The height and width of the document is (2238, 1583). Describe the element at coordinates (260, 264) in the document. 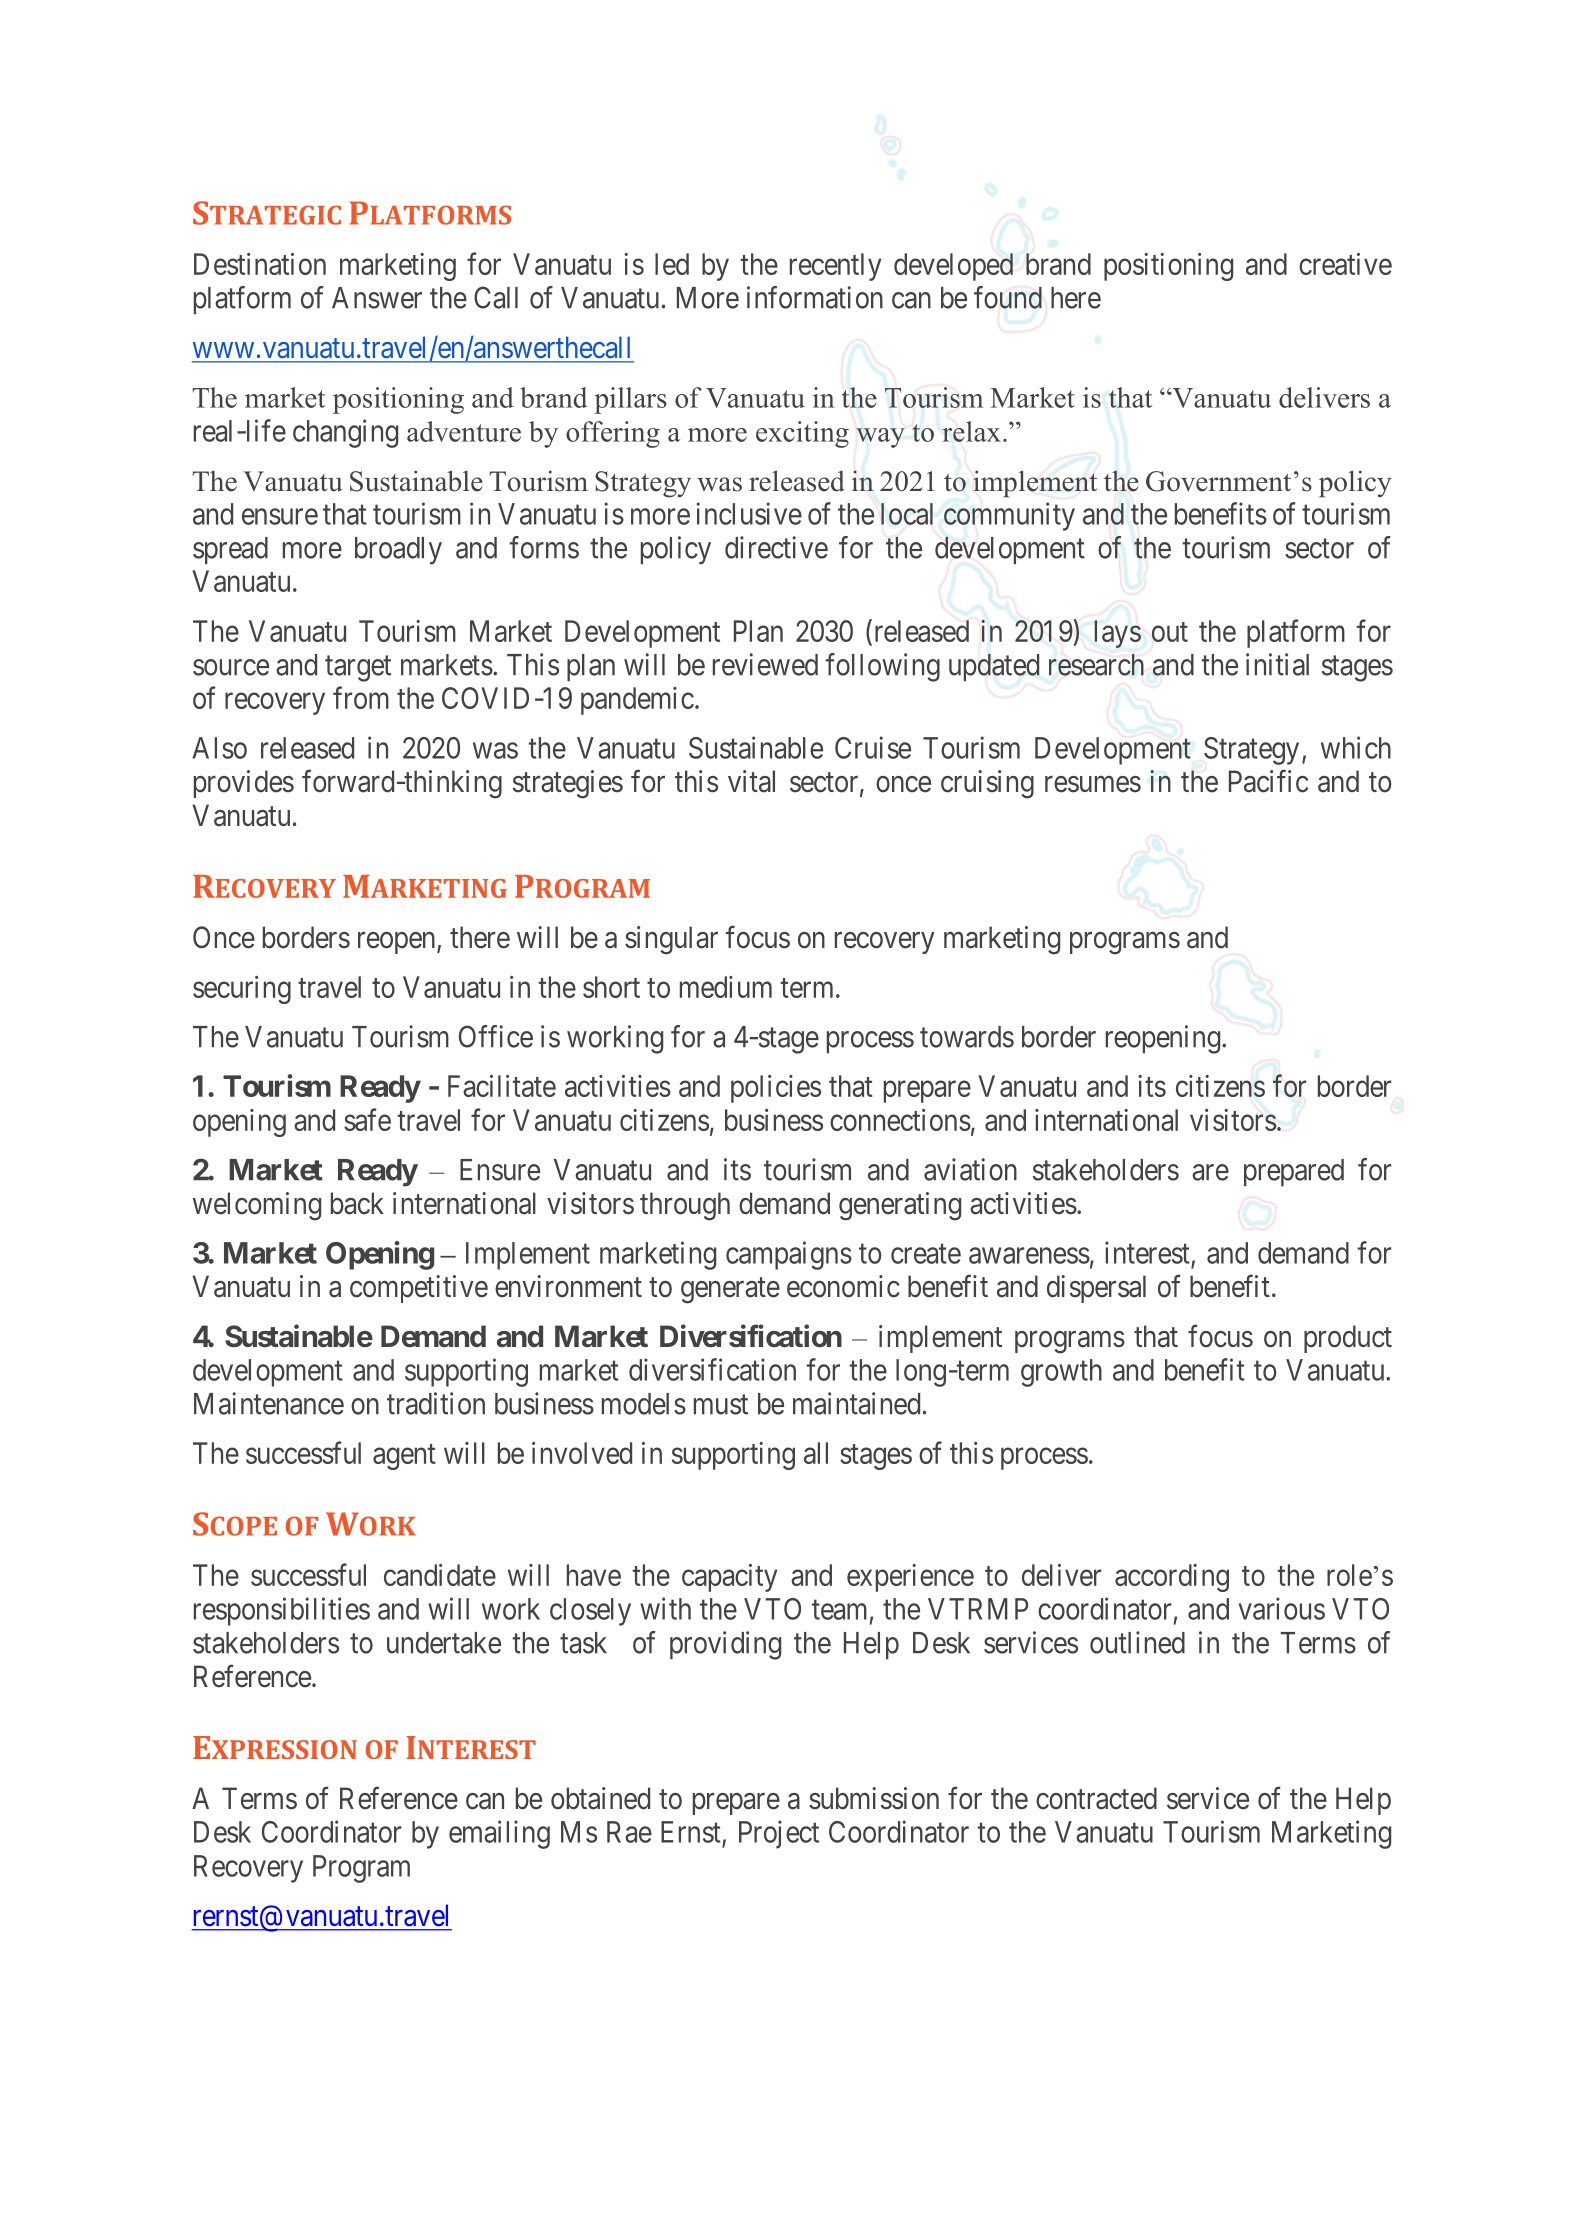

I see `Destination` at that location.
